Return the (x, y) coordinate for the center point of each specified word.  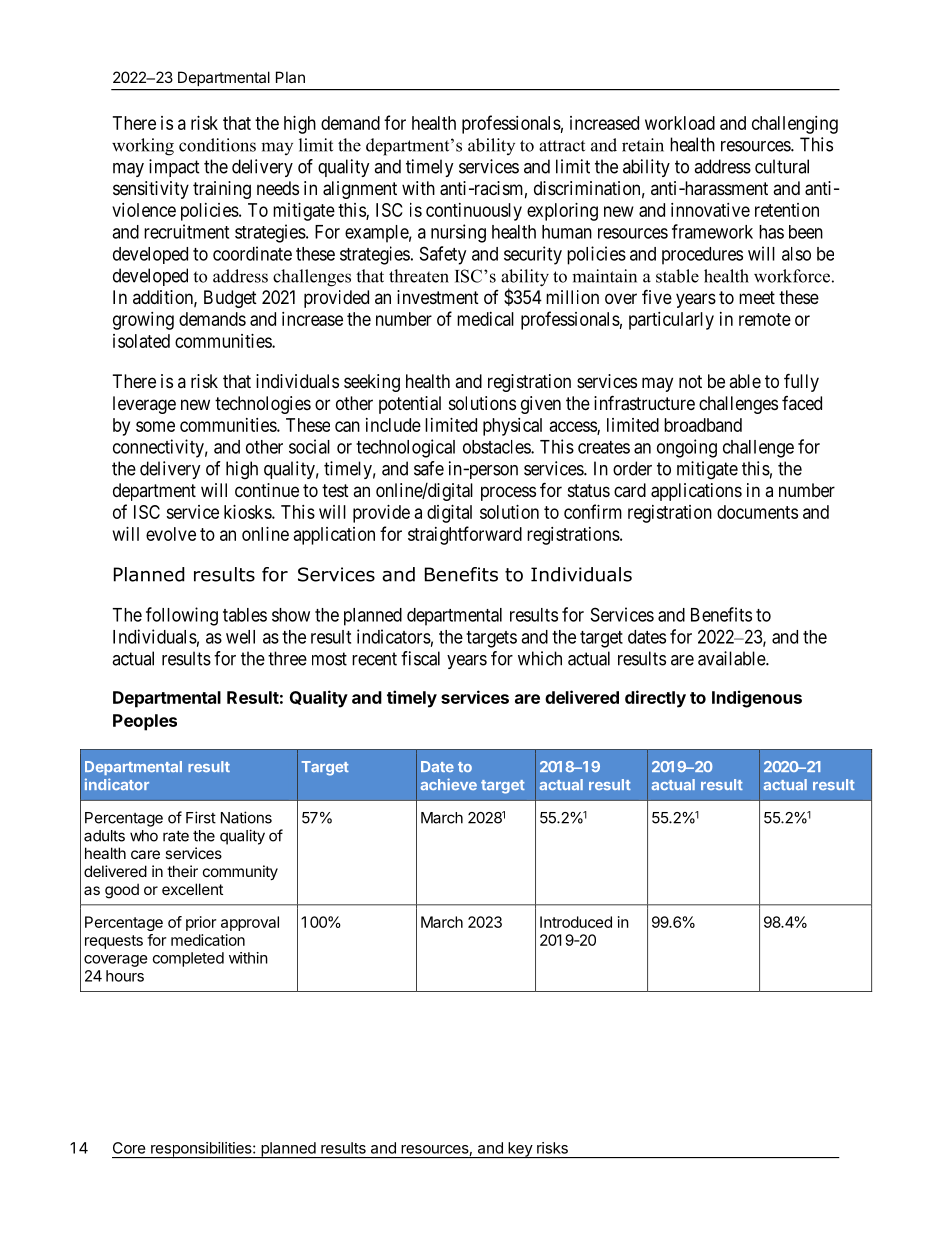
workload (680, 123)
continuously (474, 212)
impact (174, 168)
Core (129, 1148)
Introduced (576, 922)
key (520, 1150)
